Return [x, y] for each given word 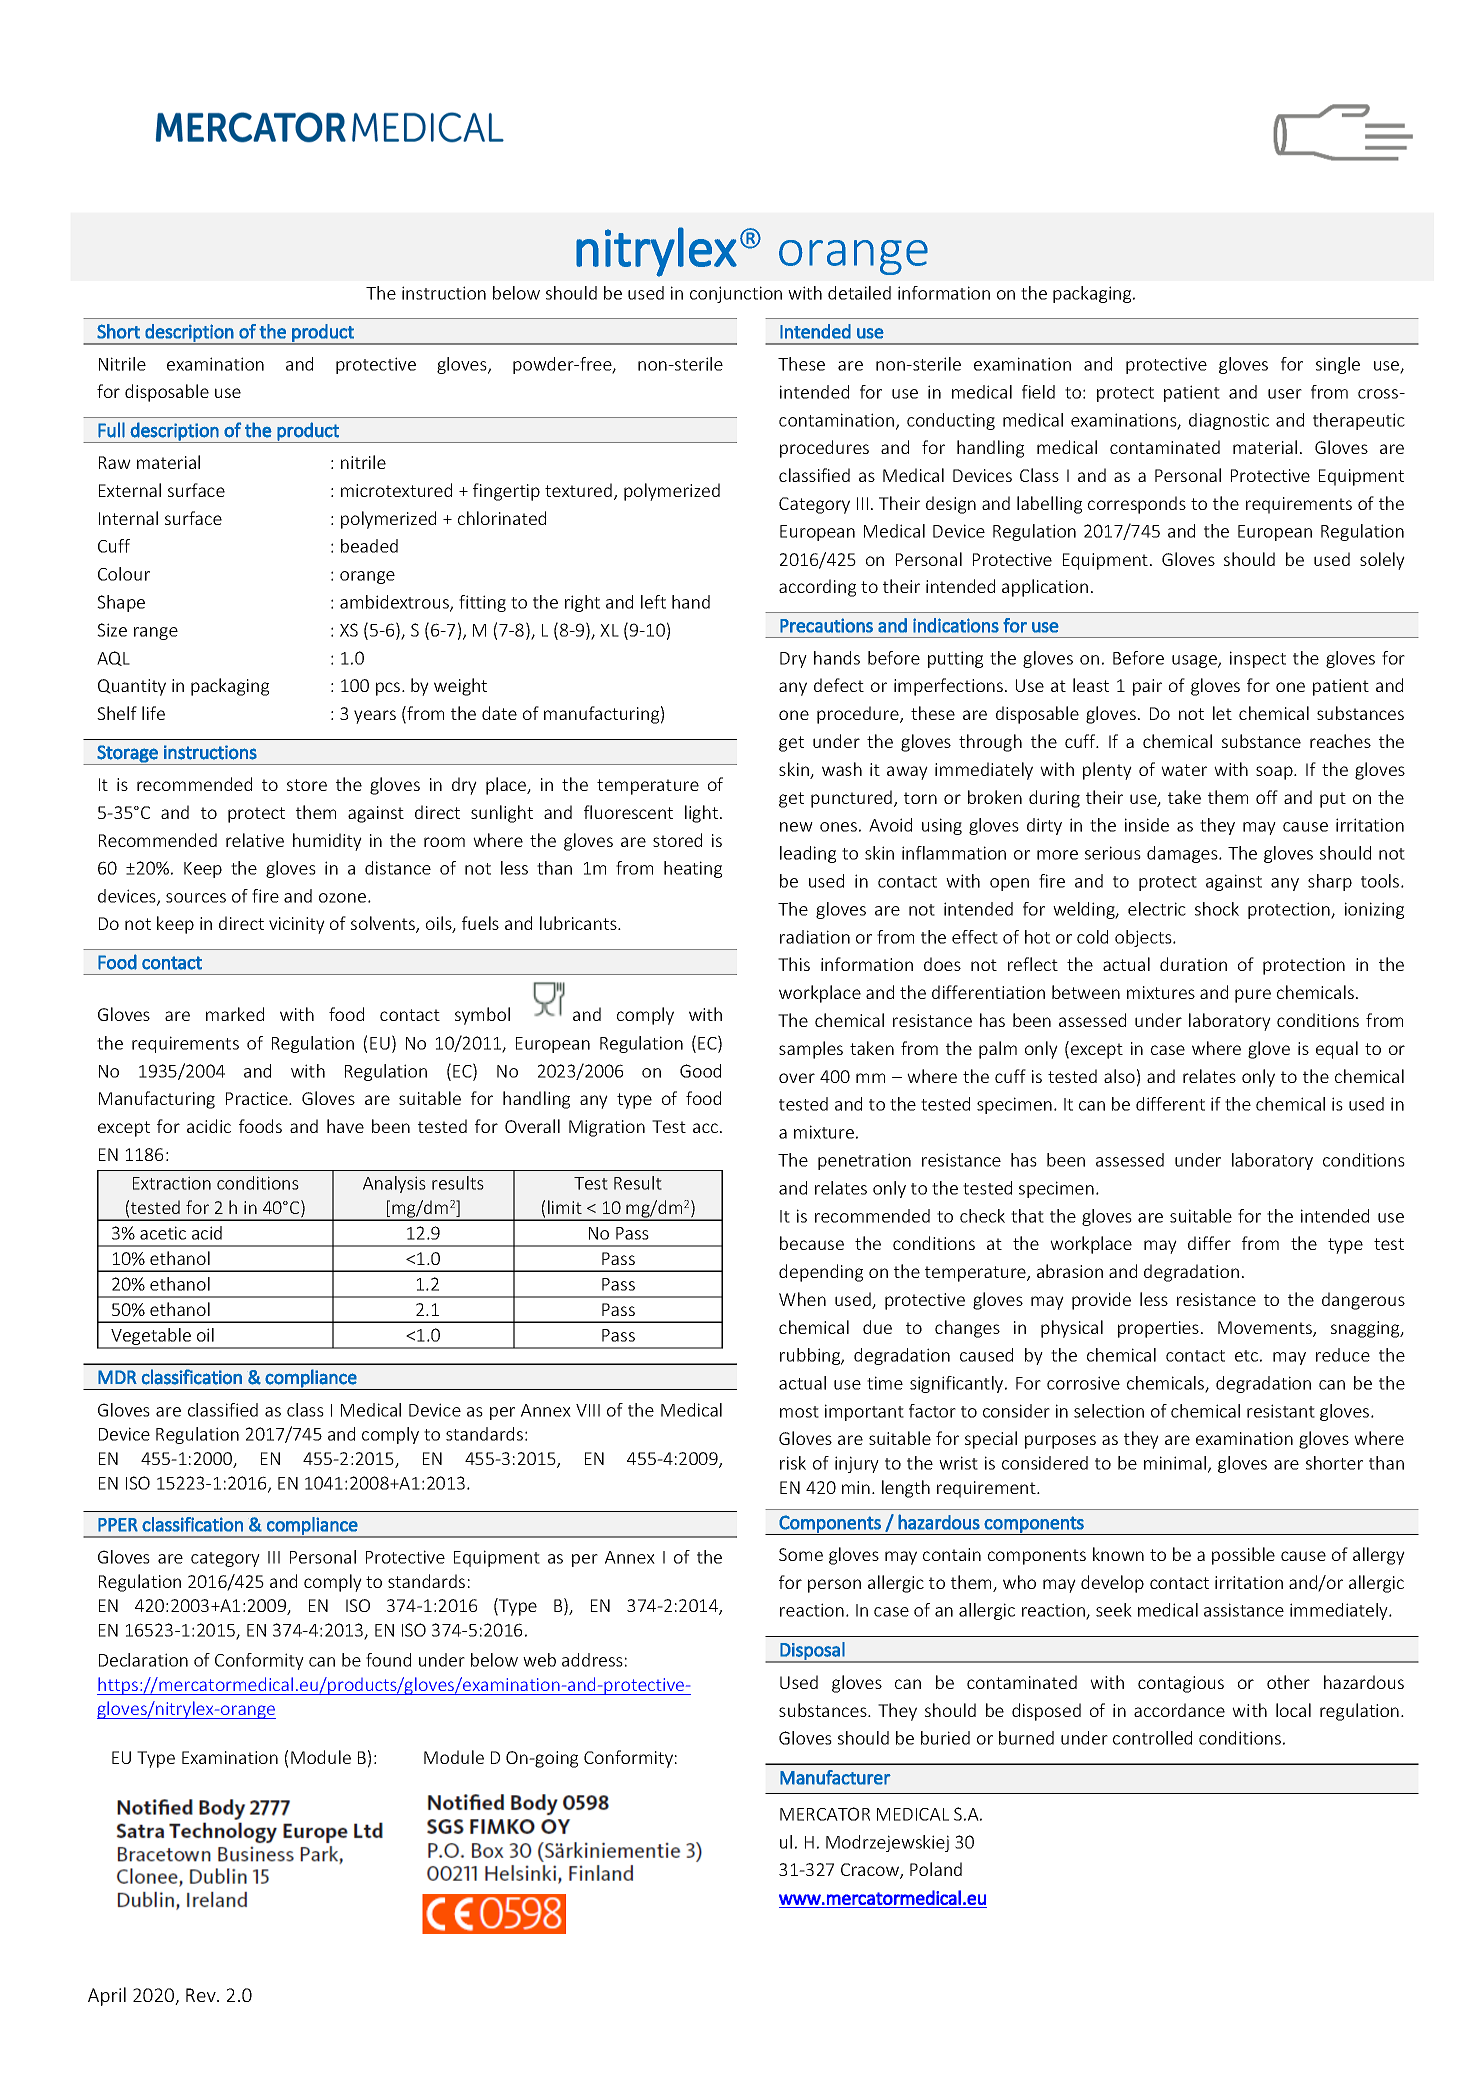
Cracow [871, 1871]
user [1285, 394]
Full [111, 430]
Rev [202, 1995]
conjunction [736, 294]
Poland [936, 1869]
